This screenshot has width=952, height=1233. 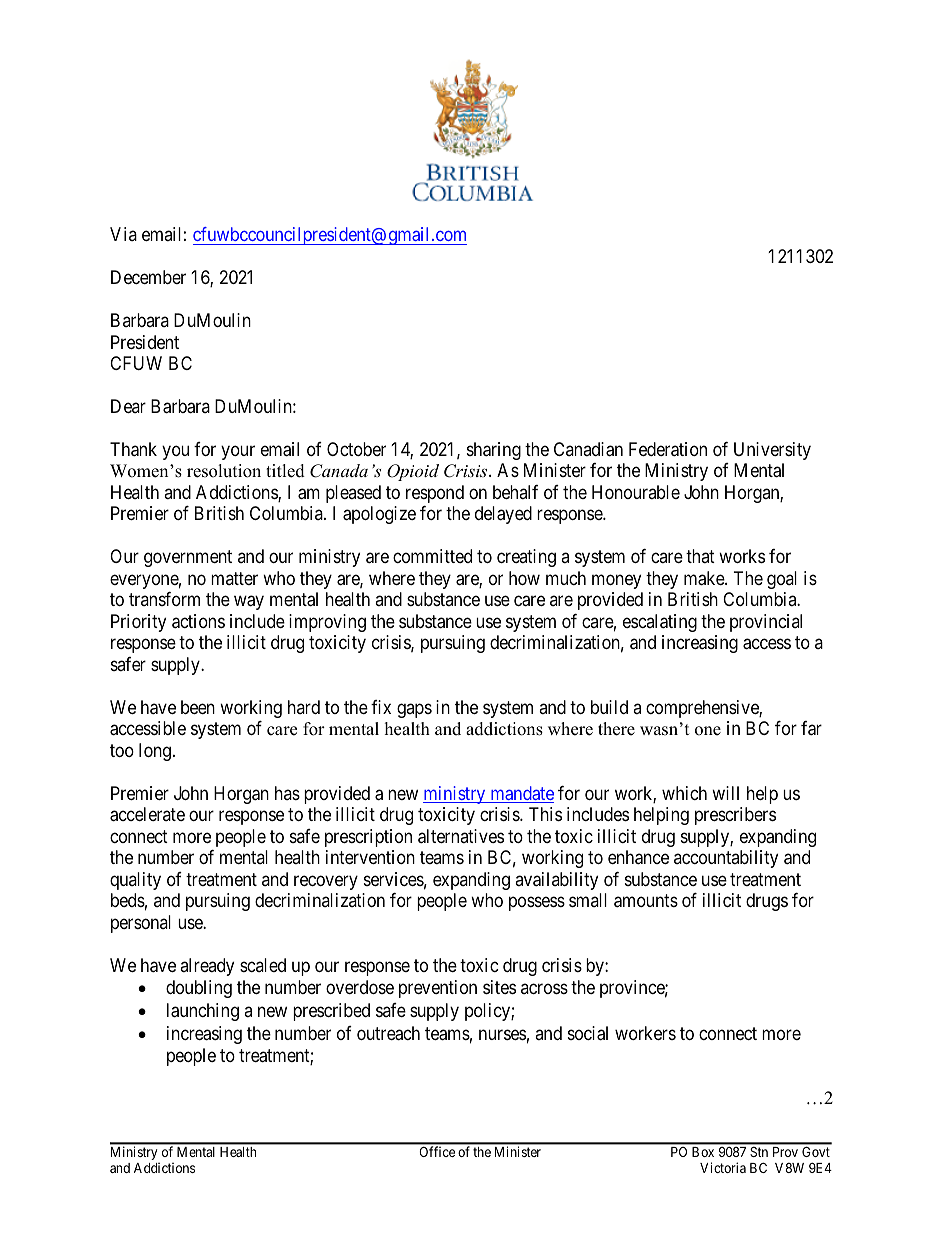 I want to click on University, so click(x=772, y=451).
